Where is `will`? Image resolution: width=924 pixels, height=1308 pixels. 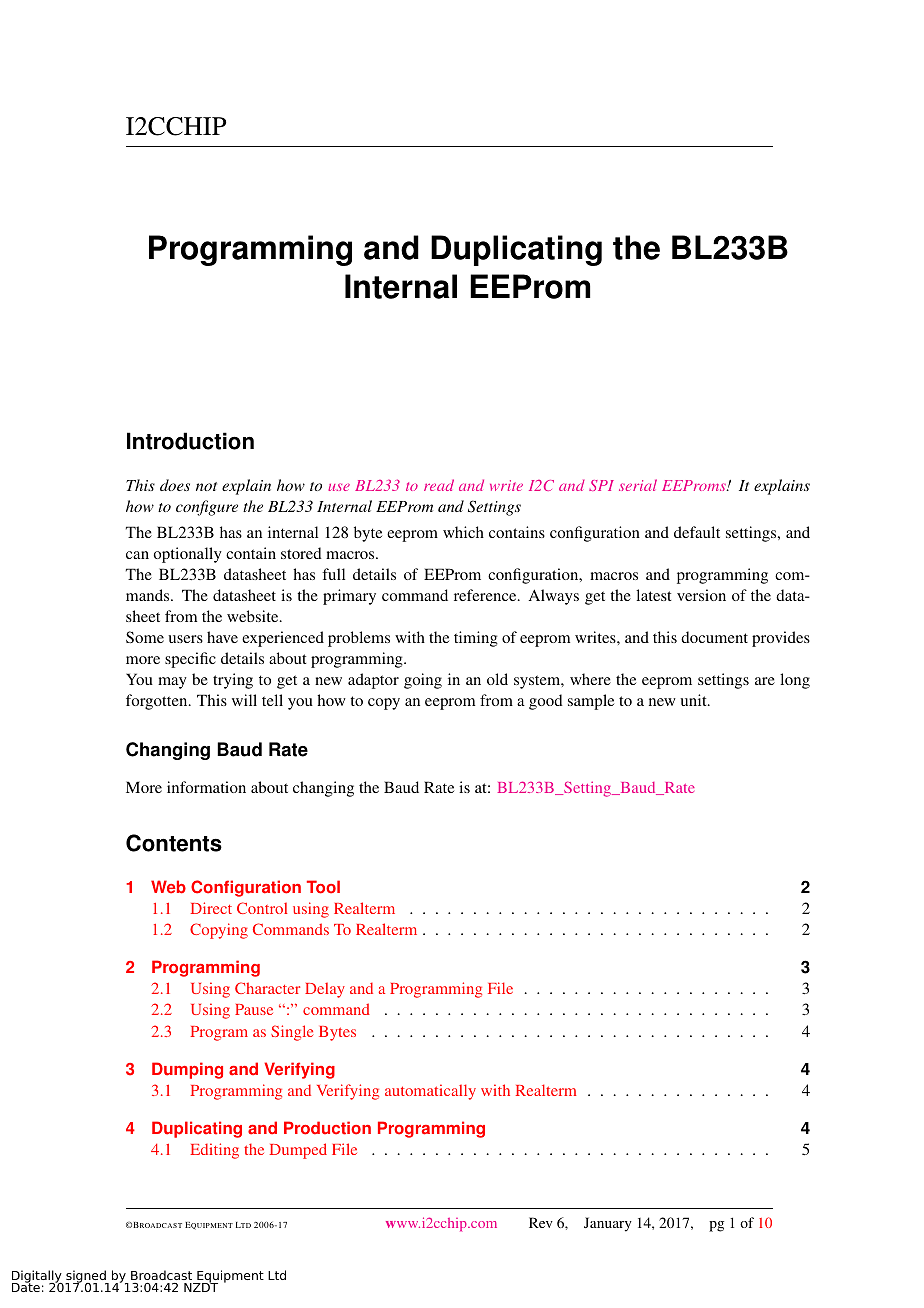
will is located at coordinates (244, 700).
